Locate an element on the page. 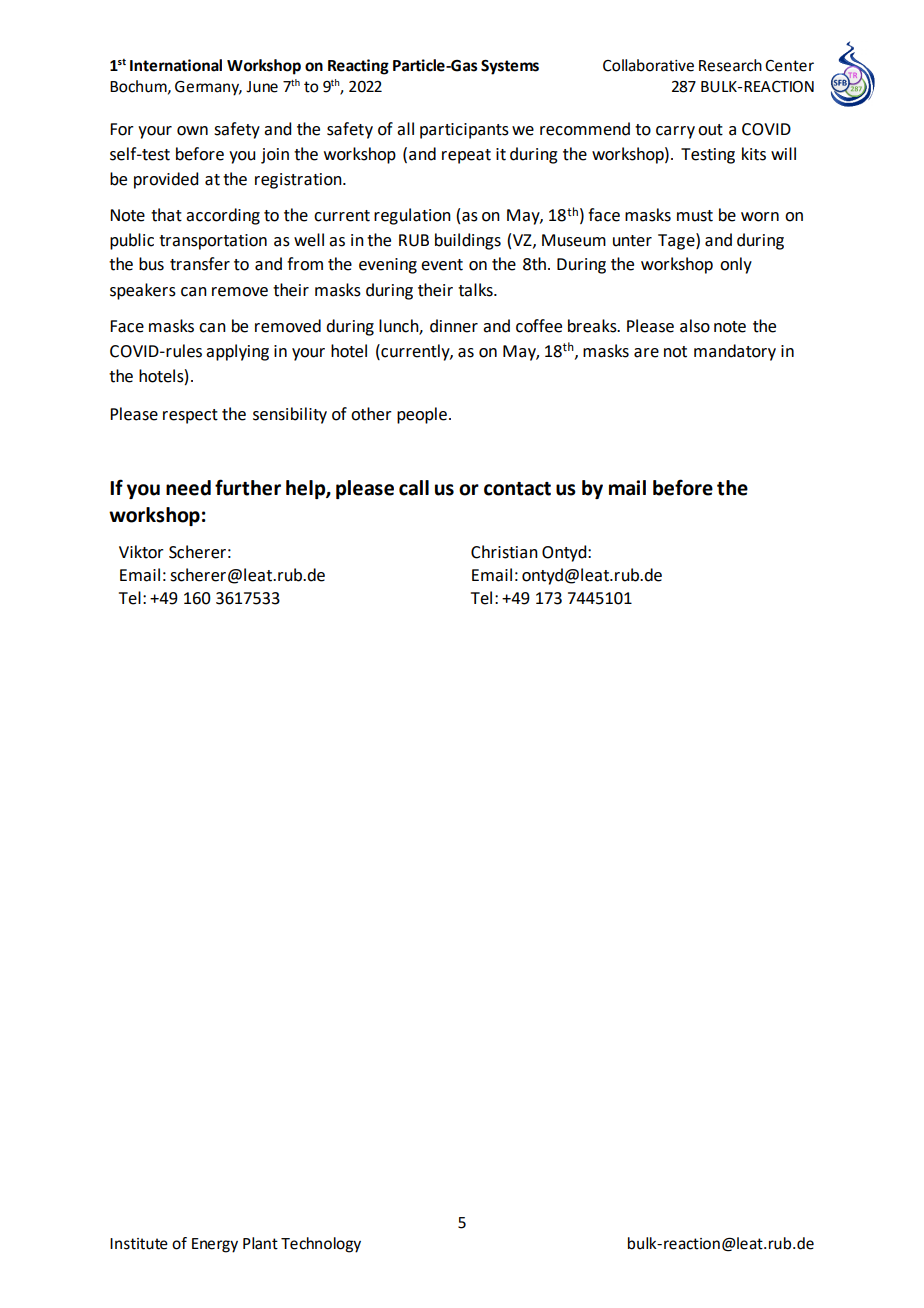  Energy is located at coordinates (215, 1245).
